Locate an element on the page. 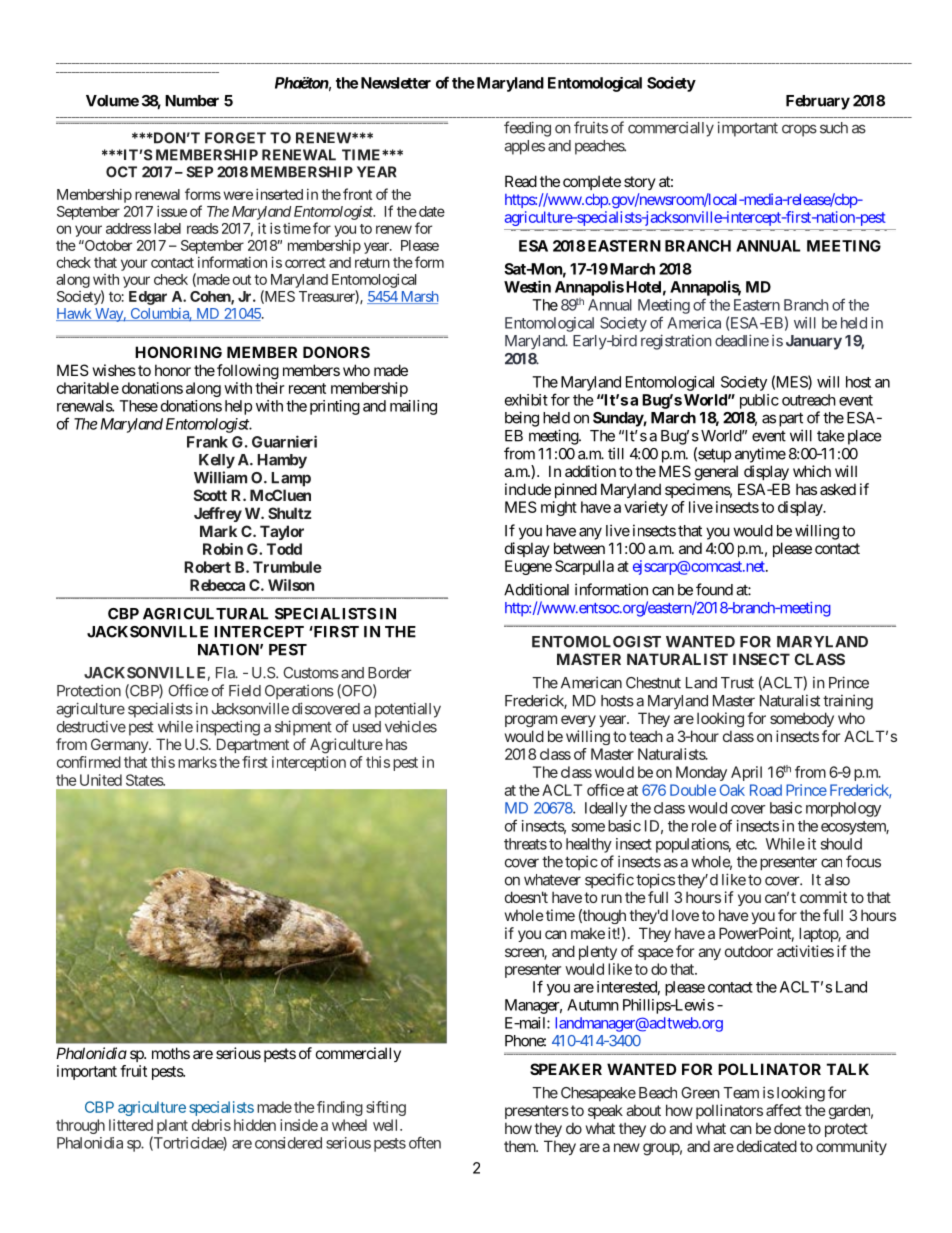 The image size is (952, 1233). plant is located at coordinates (172, 1126).
